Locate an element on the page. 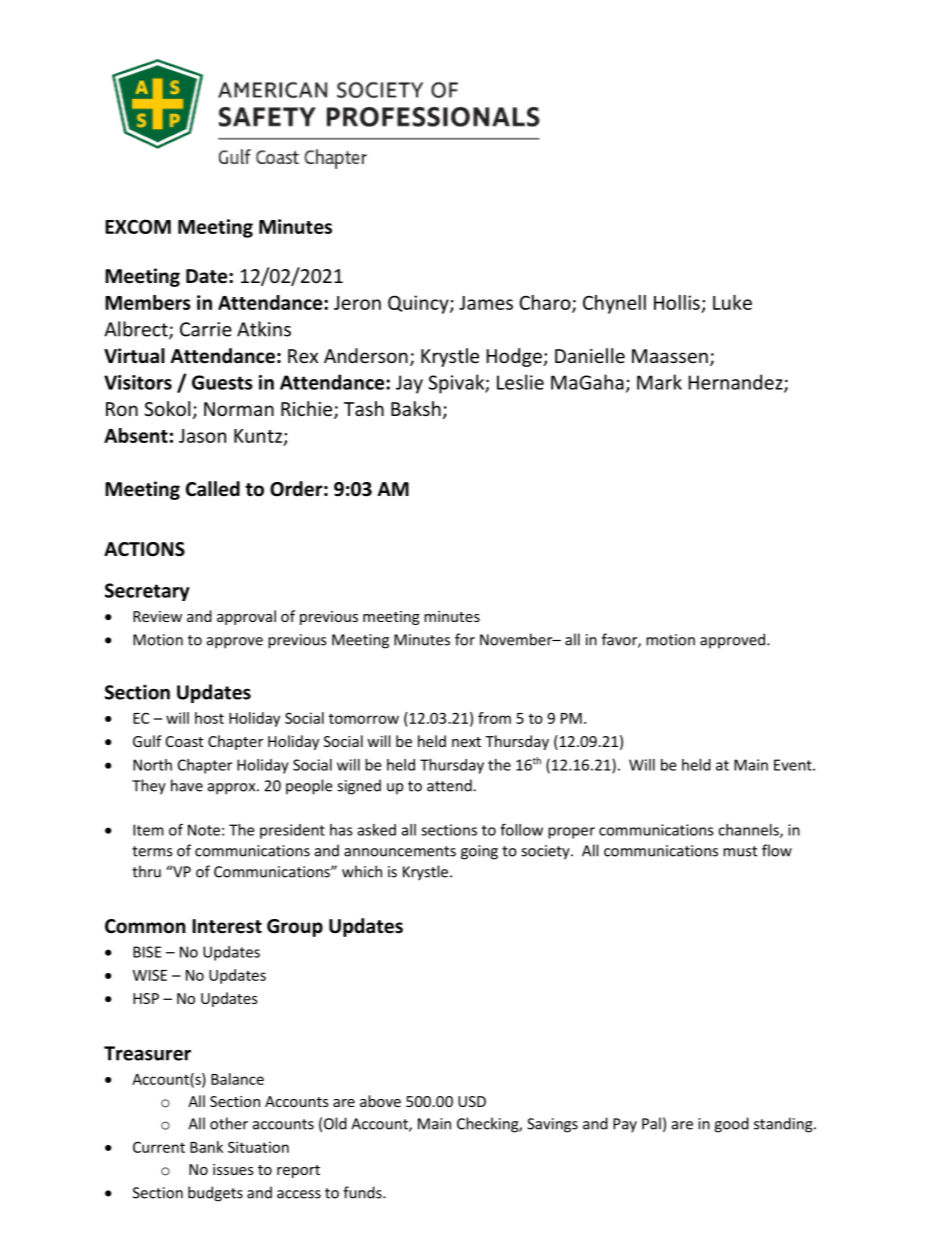 This page has height=1233, width=952. James is located at coordinates (486, 303).
